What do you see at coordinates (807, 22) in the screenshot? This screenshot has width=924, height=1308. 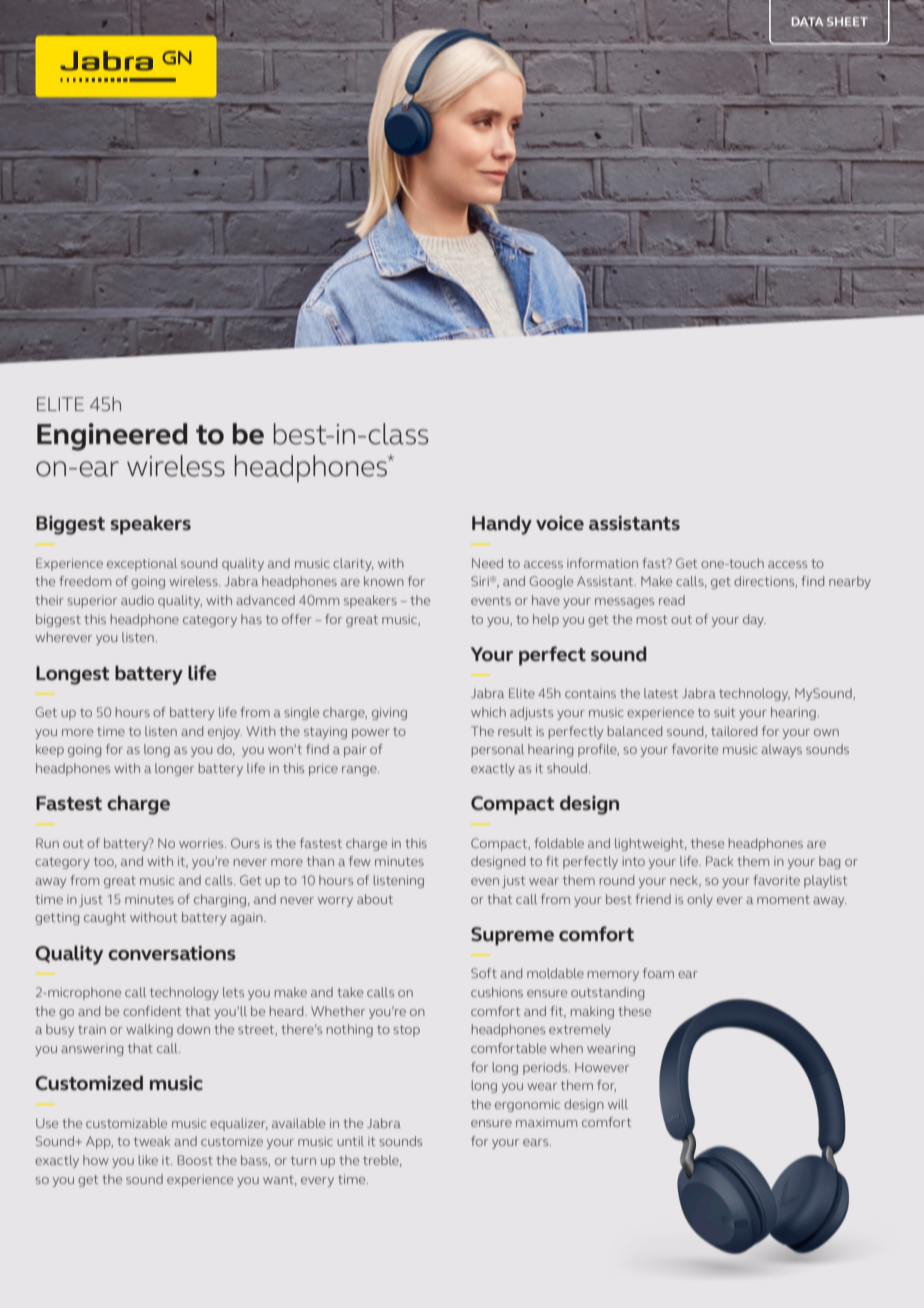 I see `DATA` at bounding box center [807, 22].
